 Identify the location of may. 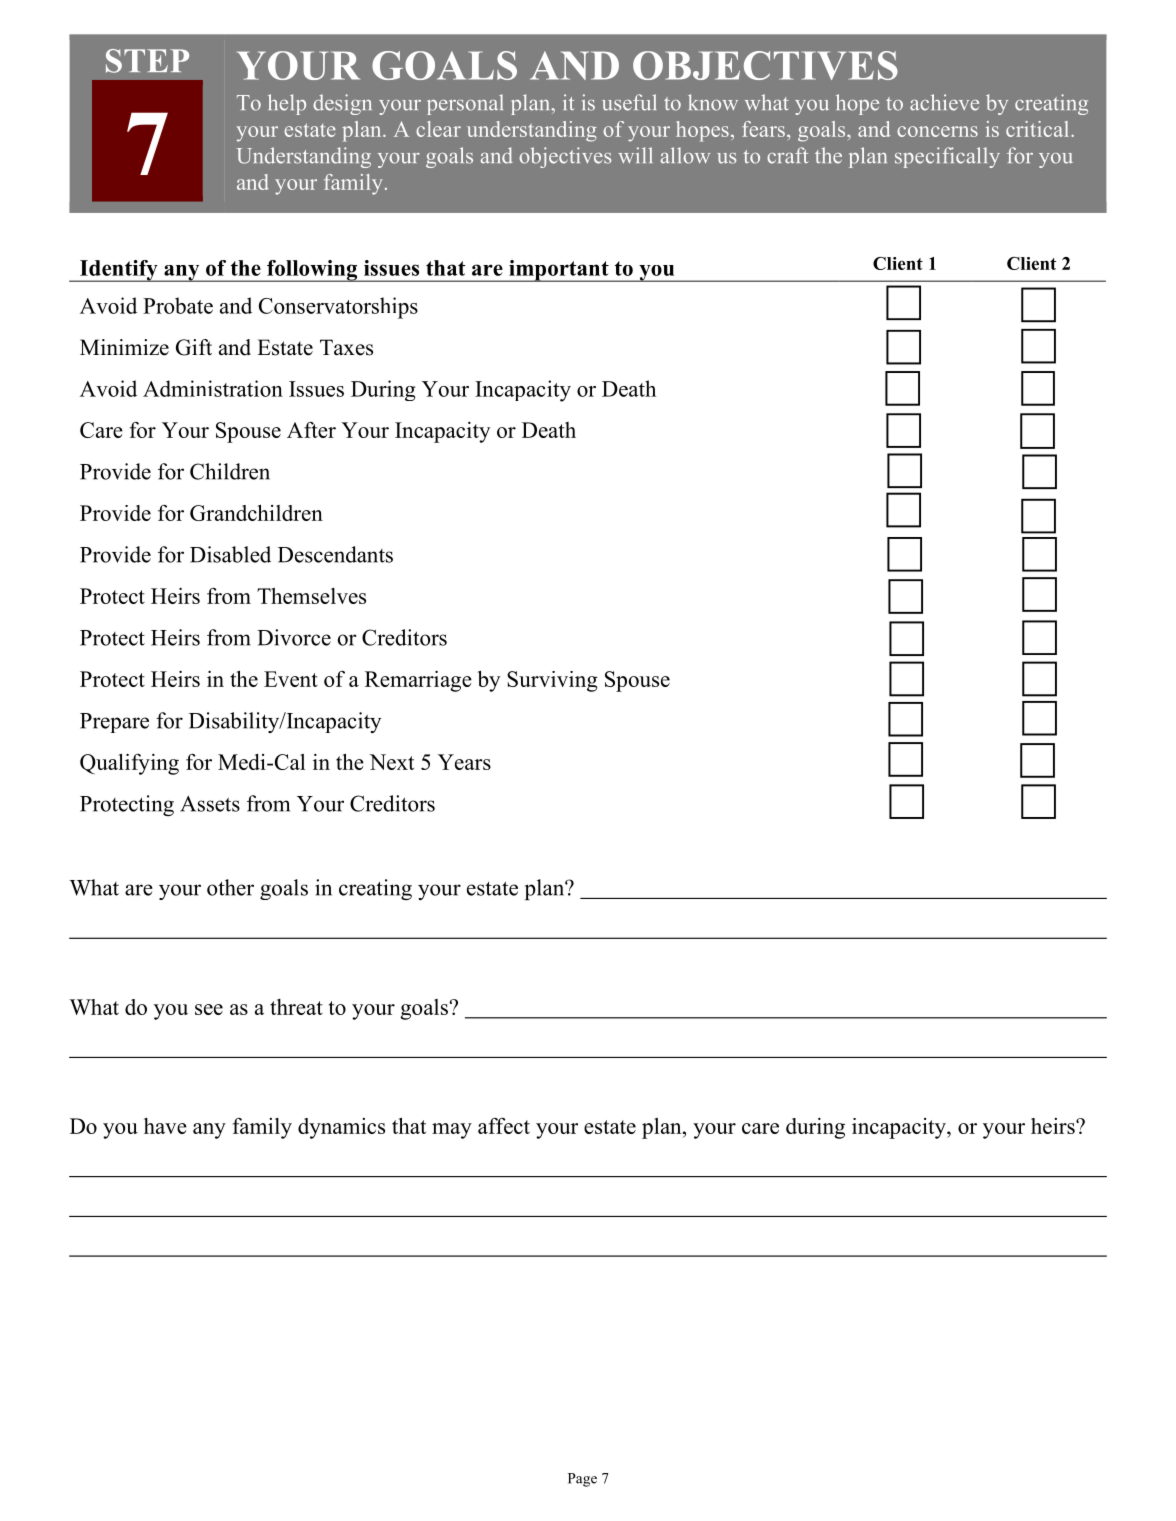
(452, 1131).
